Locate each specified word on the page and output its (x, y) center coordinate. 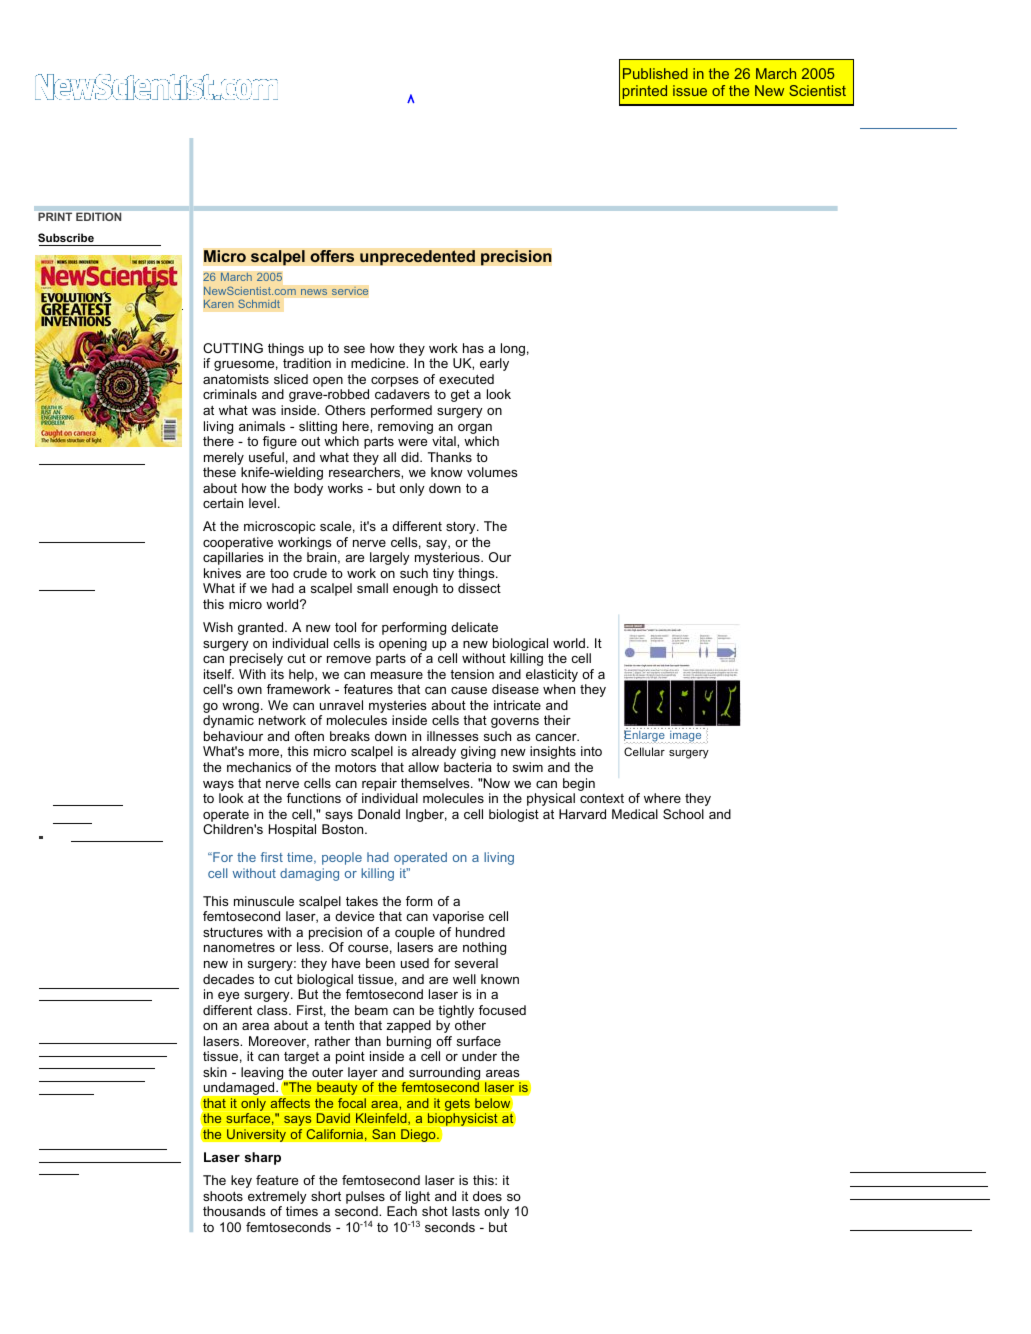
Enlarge (645, 736)
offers (332, 256)
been (380, 963)
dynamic (228, 721)
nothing (484, 948)
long (512, 351)
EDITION (98, 216)
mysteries (397, 708)
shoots (223, 1196)
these (219, 472)
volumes (492, 472)
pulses (365, 1197)
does (487, 1196)
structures (233, 932)
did (411, 457)
